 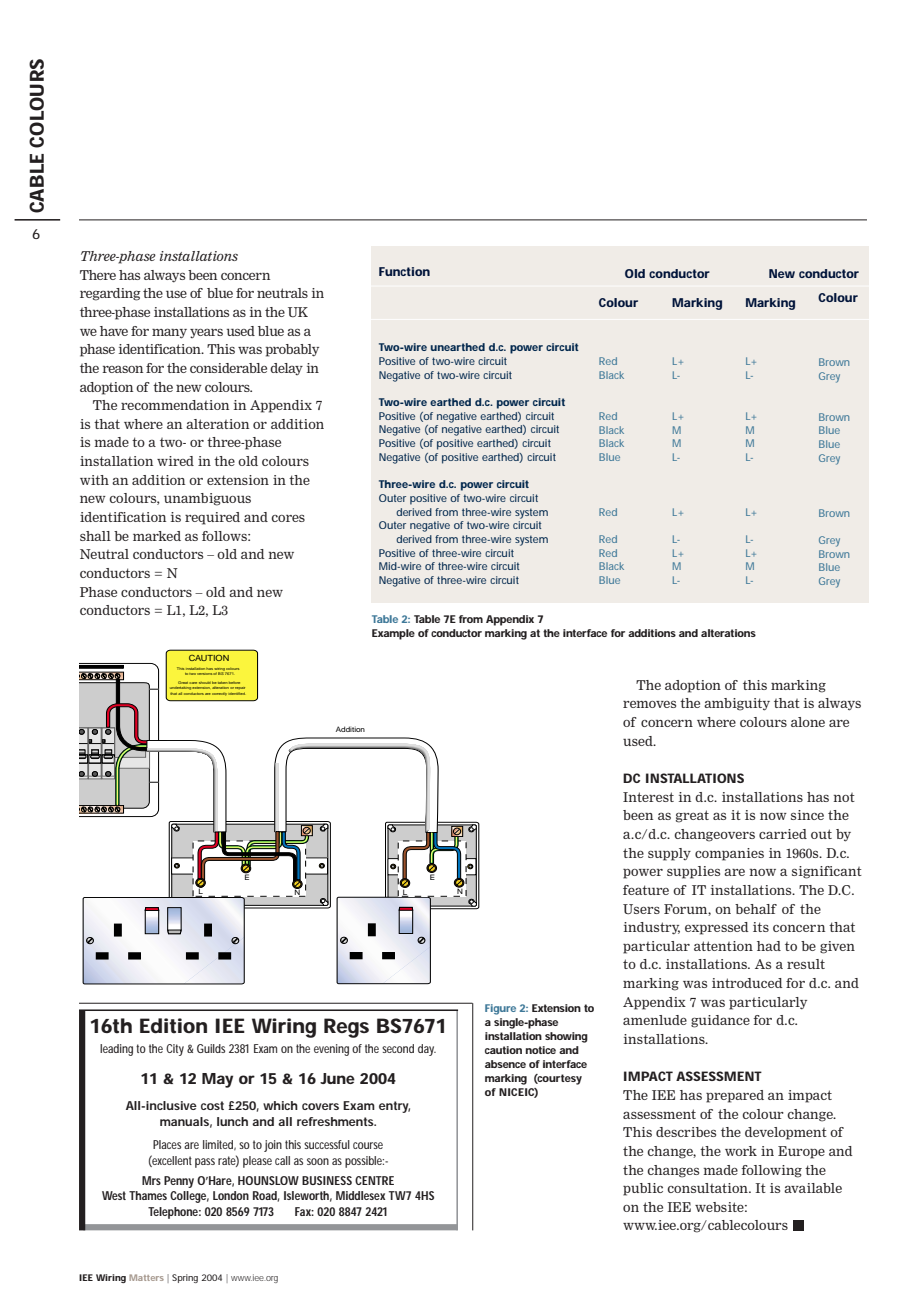 What do you see at coordinates (500, 1009) in the page?
I see `Figure` at bounding box center [500, 1009].
